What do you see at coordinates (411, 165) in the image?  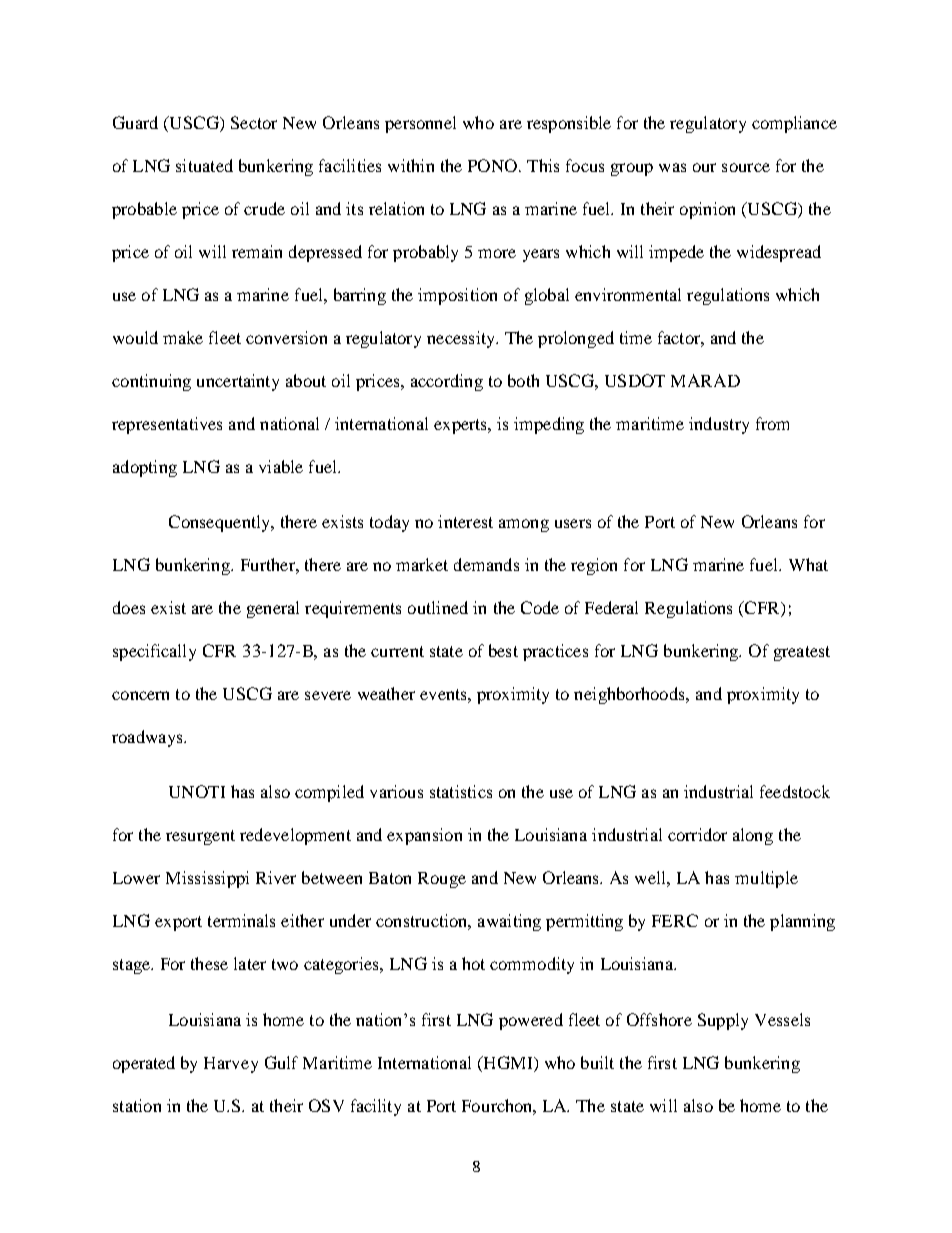 I see `within` at bounding box center [411, 165].
